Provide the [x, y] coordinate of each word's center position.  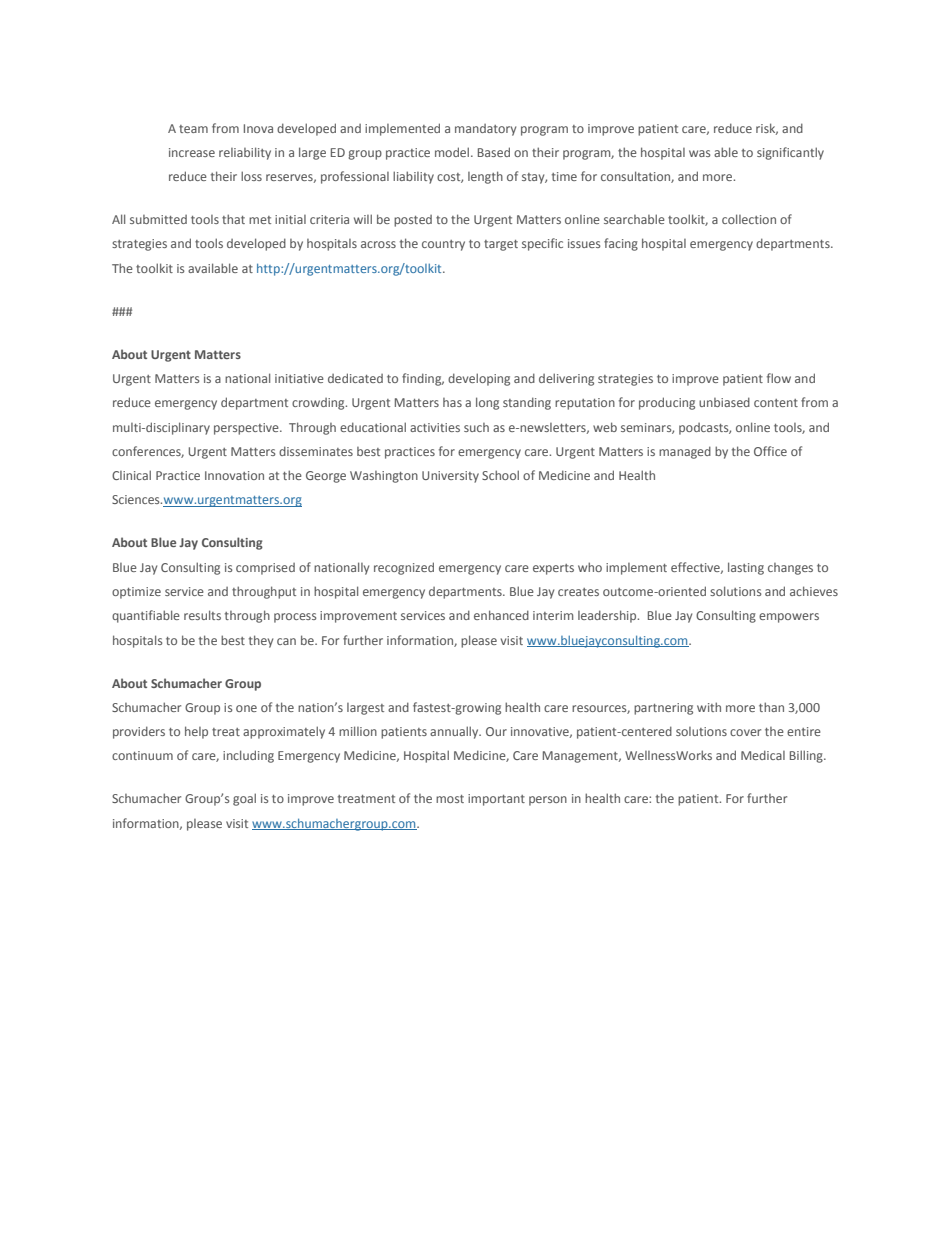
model [453, 152]
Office [770, 451]
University [450, 477]
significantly [790, 153]
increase [192, 152]
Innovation [234, 475]
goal [244, 799]
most [450, 799]
